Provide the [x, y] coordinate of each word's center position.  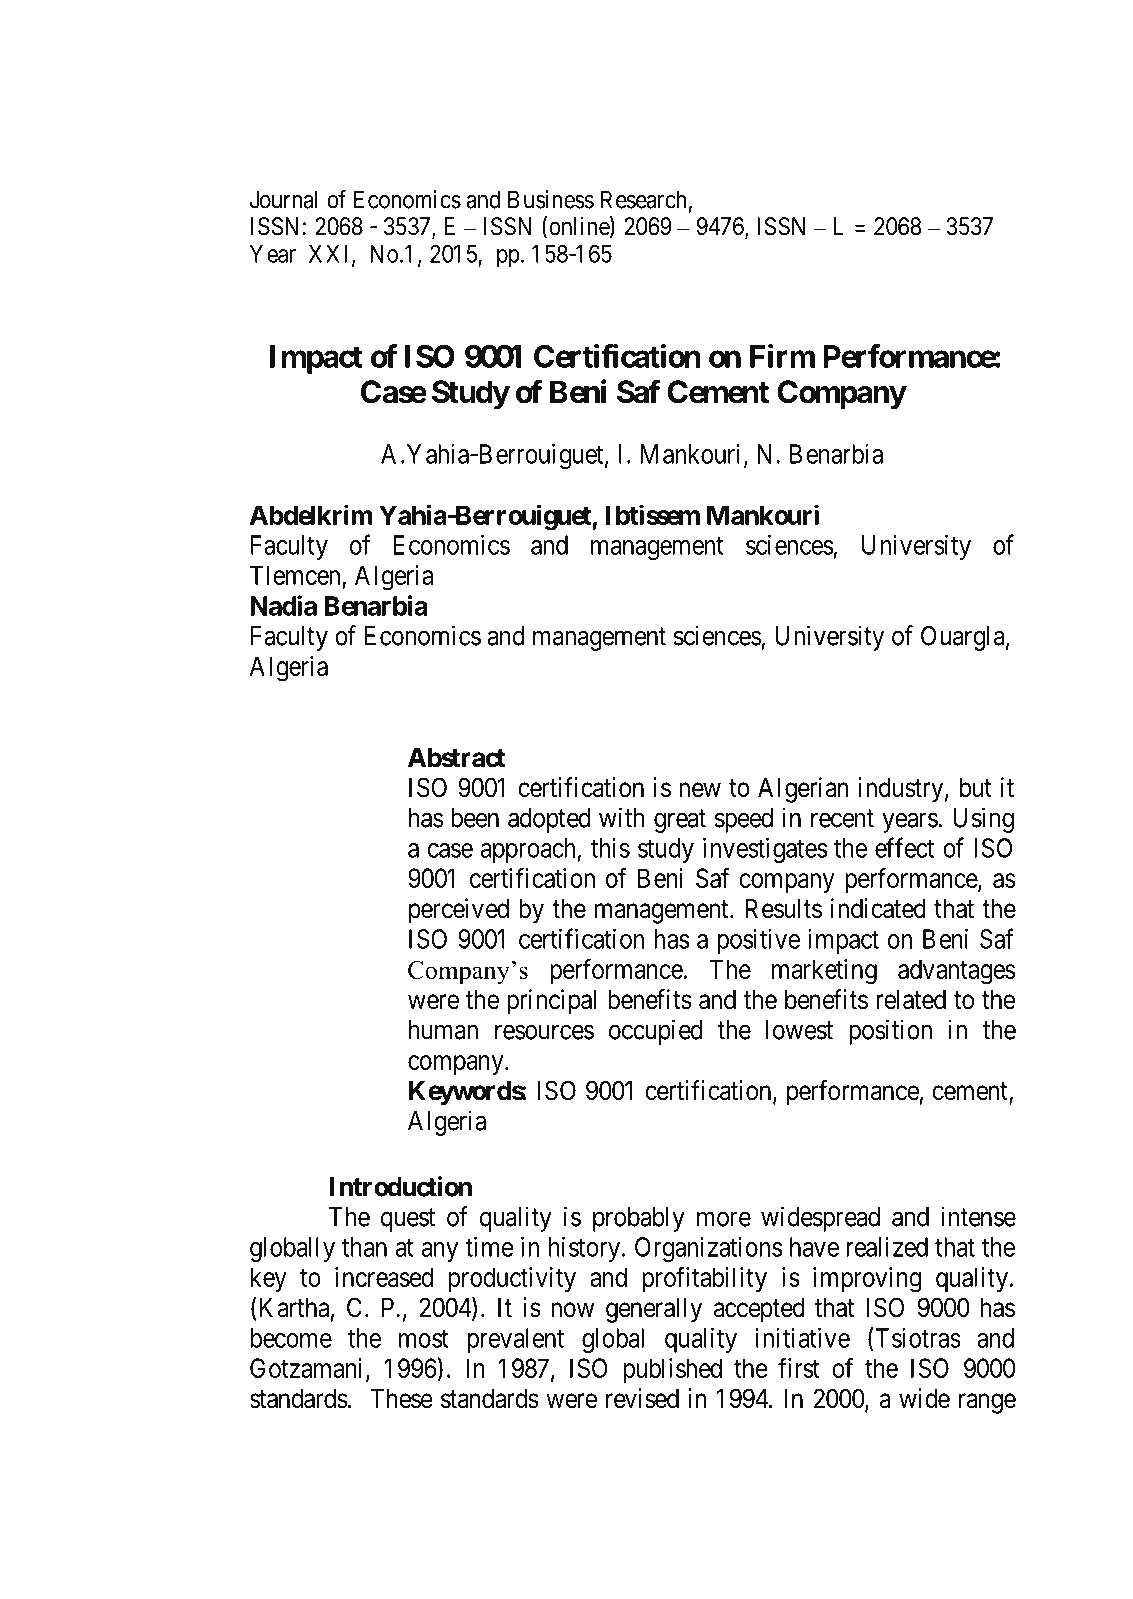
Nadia [283, 605]
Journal [283, 199]
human [443, 1030]
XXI [331, 255]
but [976, 788]
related [911, 1000]
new [700, 790]
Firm [782, 356]
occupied [655, 1032]
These [401, 1399]
